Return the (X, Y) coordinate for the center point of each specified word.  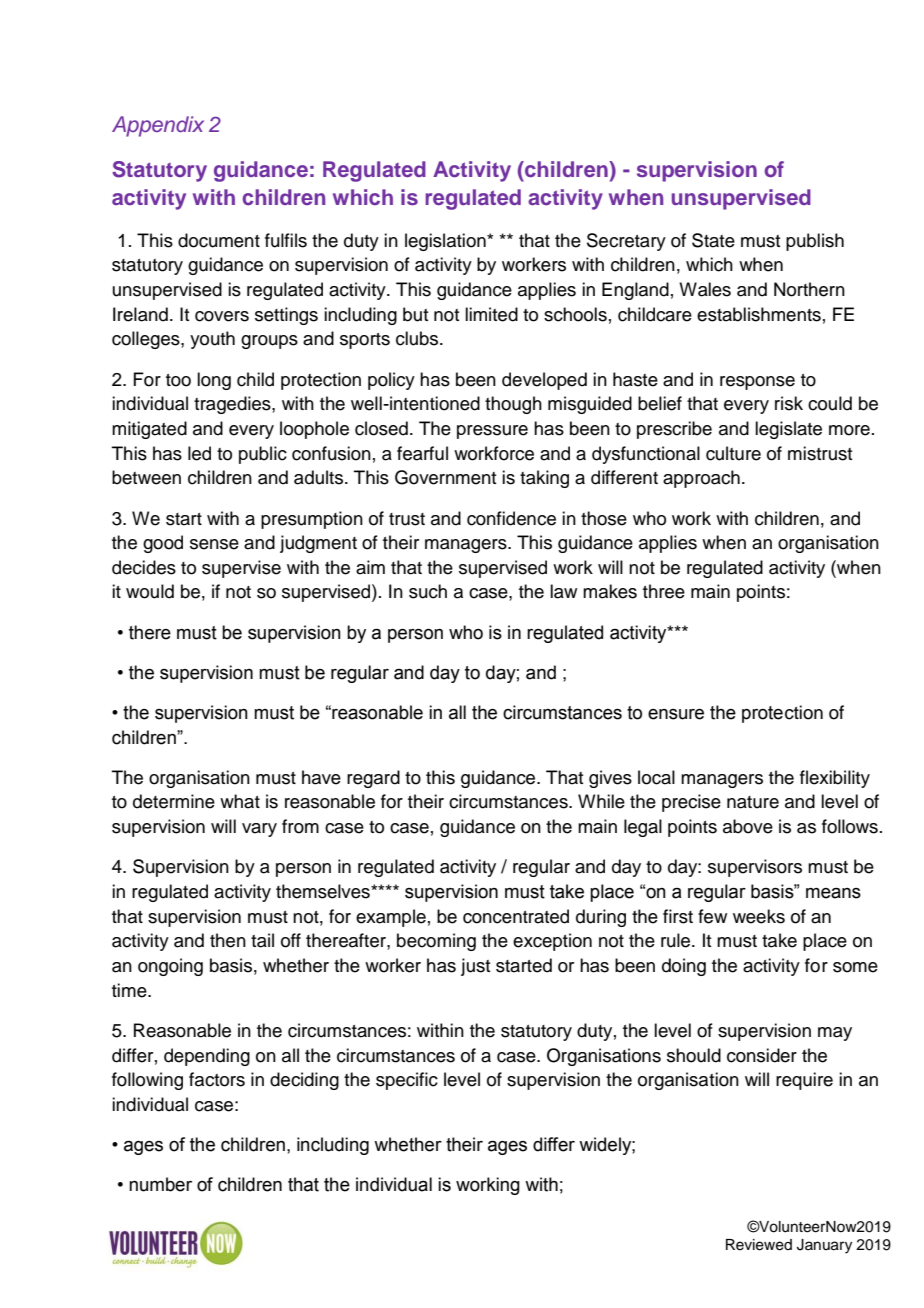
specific (407, 1081)
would (150, 591)
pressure (492, 432)
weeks (759, 916)
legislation (446, 242)
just (475, 967)
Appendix (158, 126)
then (228, 940)
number (160, 1184)
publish (815, 242)
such (428, 591)
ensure (676, 714)
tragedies (233, 405)
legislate (788, 430)
